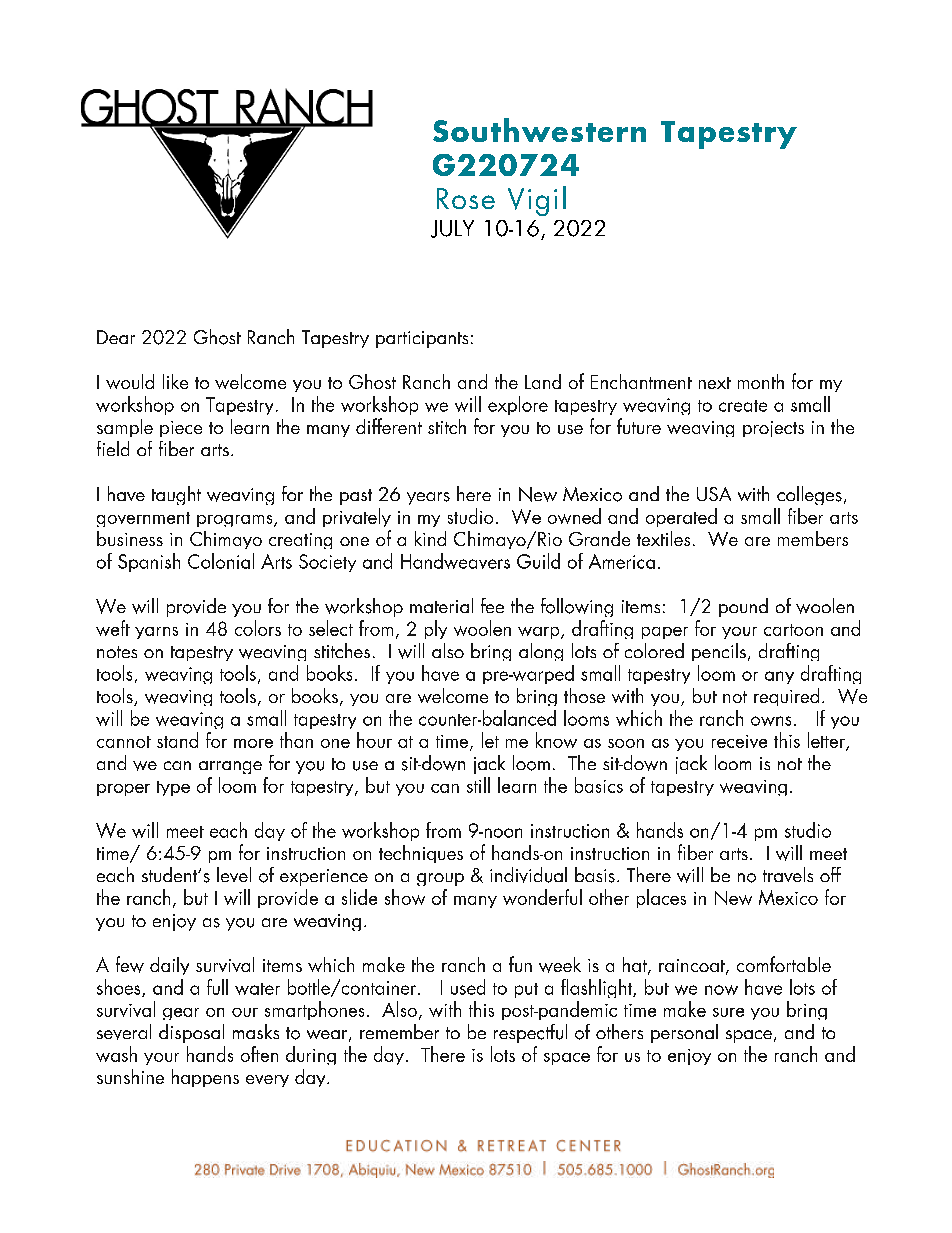 The width and height of the image is (952, 1233). What do you see at coordinates (539, 130) in the image?
I see `Southwestern` at bounding box center [539, 130].
